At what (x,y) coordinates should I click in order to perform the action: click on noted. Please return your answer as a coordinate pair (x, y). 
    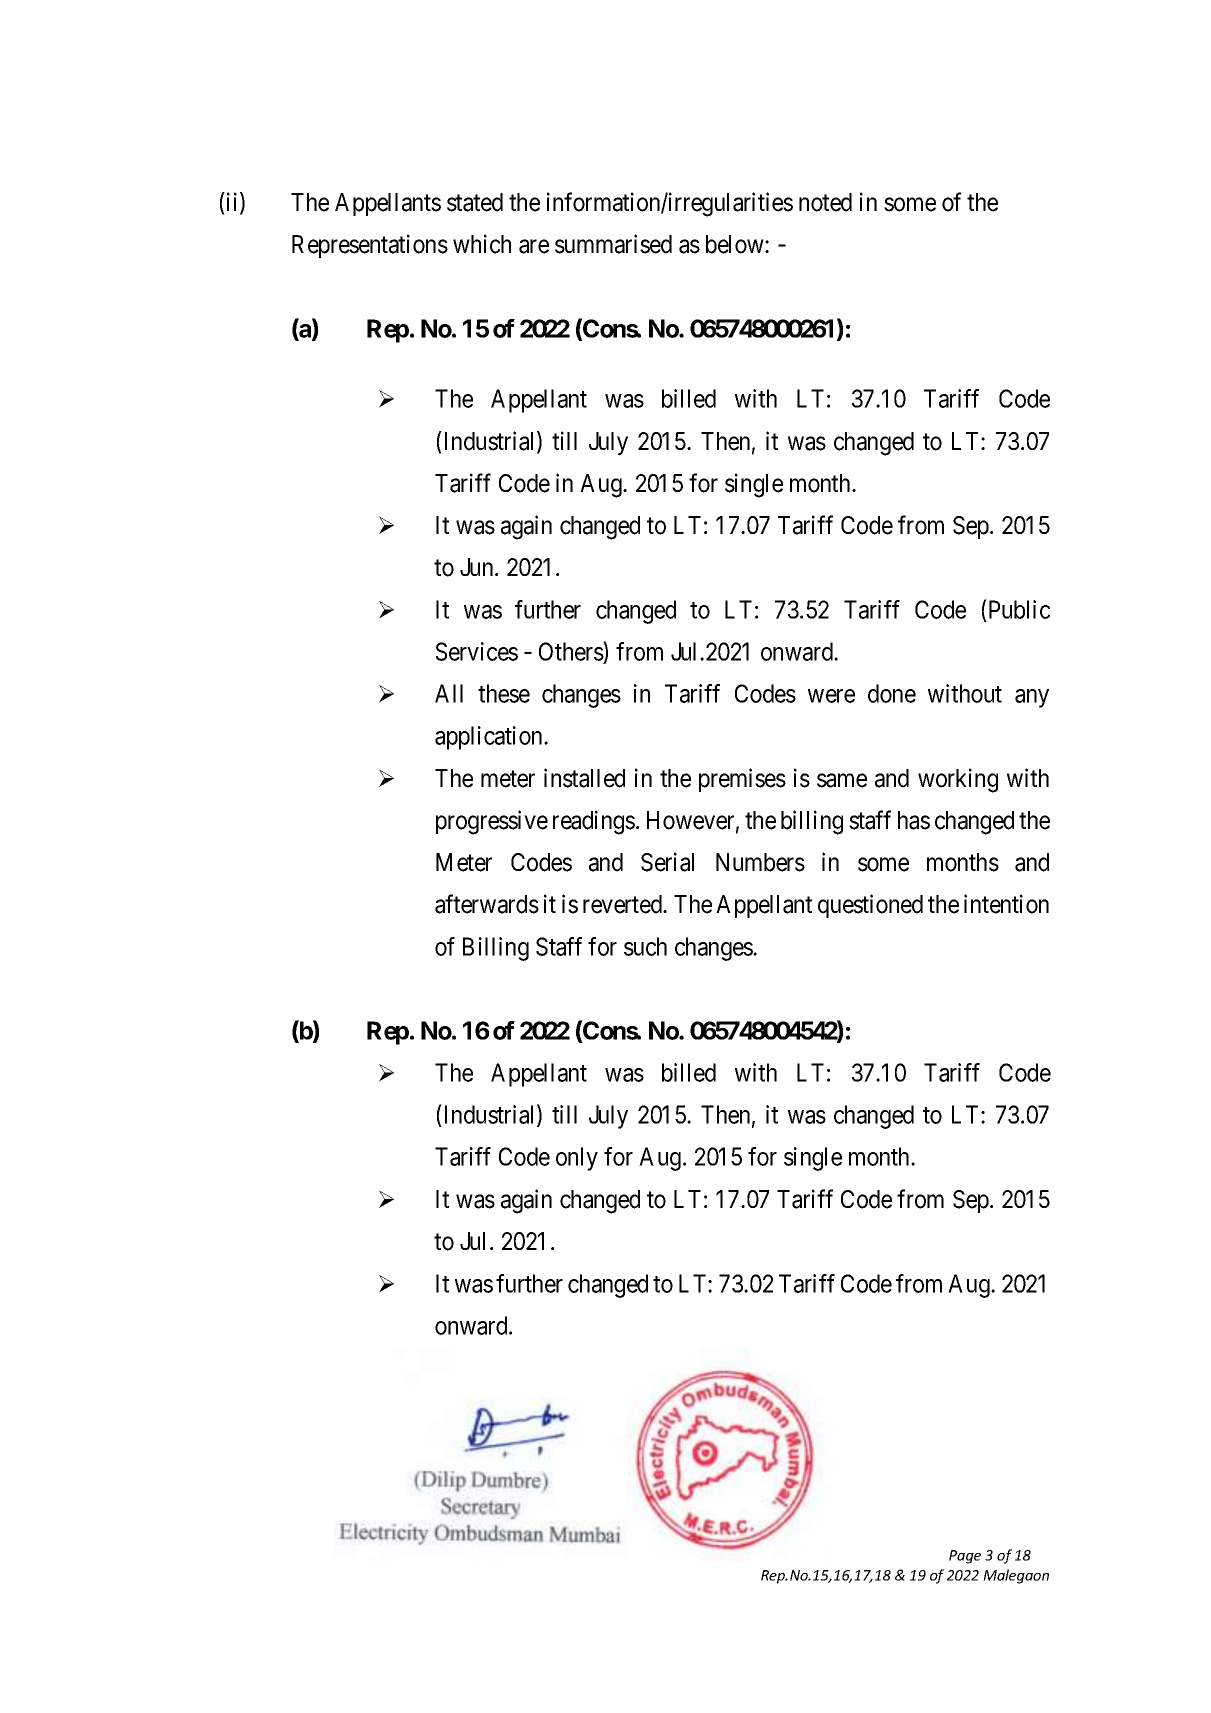
    Looking at the image, I should click on (825, 202).
